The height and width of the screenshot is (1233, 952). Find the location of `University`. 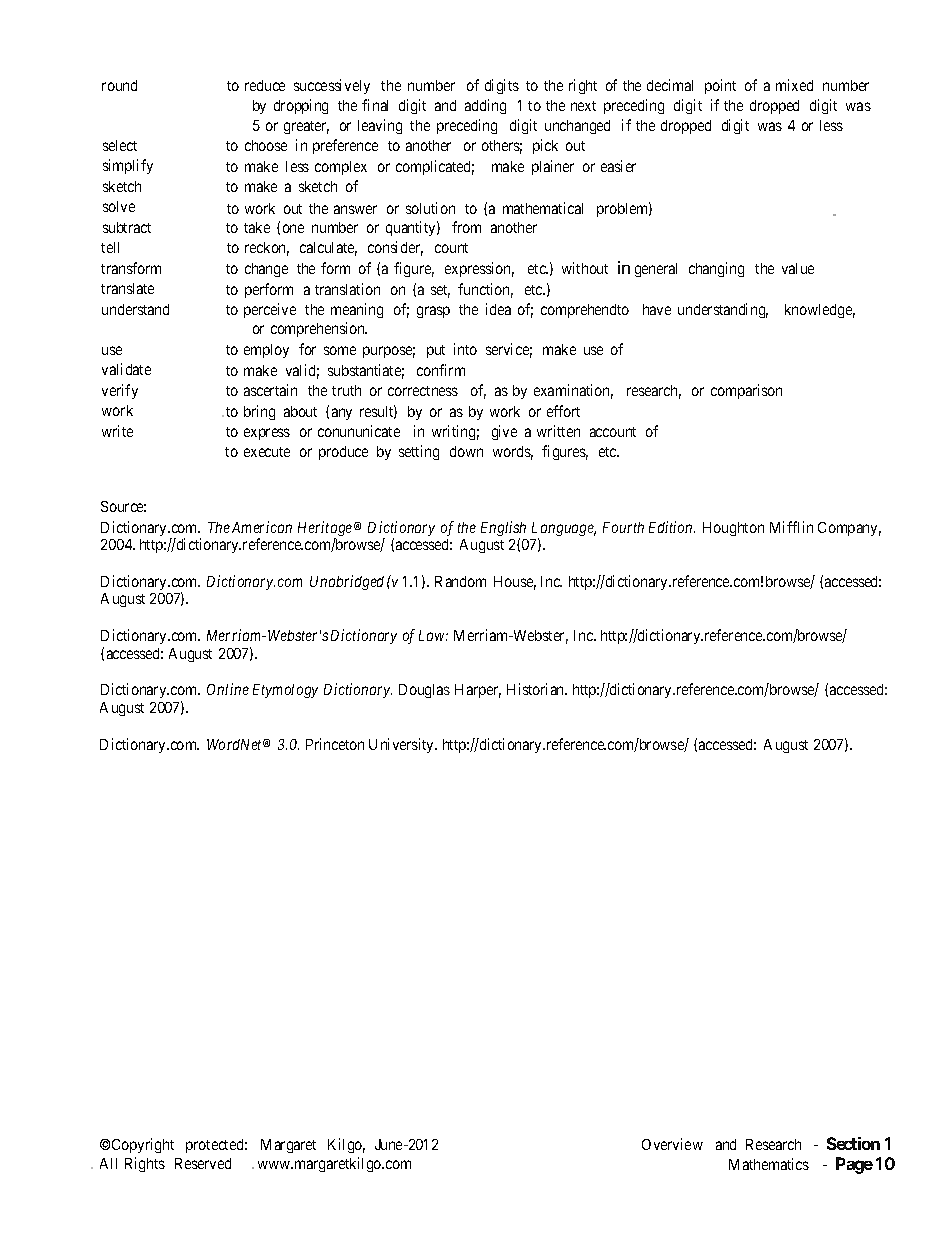

University is located at coordinates (403, 745).
